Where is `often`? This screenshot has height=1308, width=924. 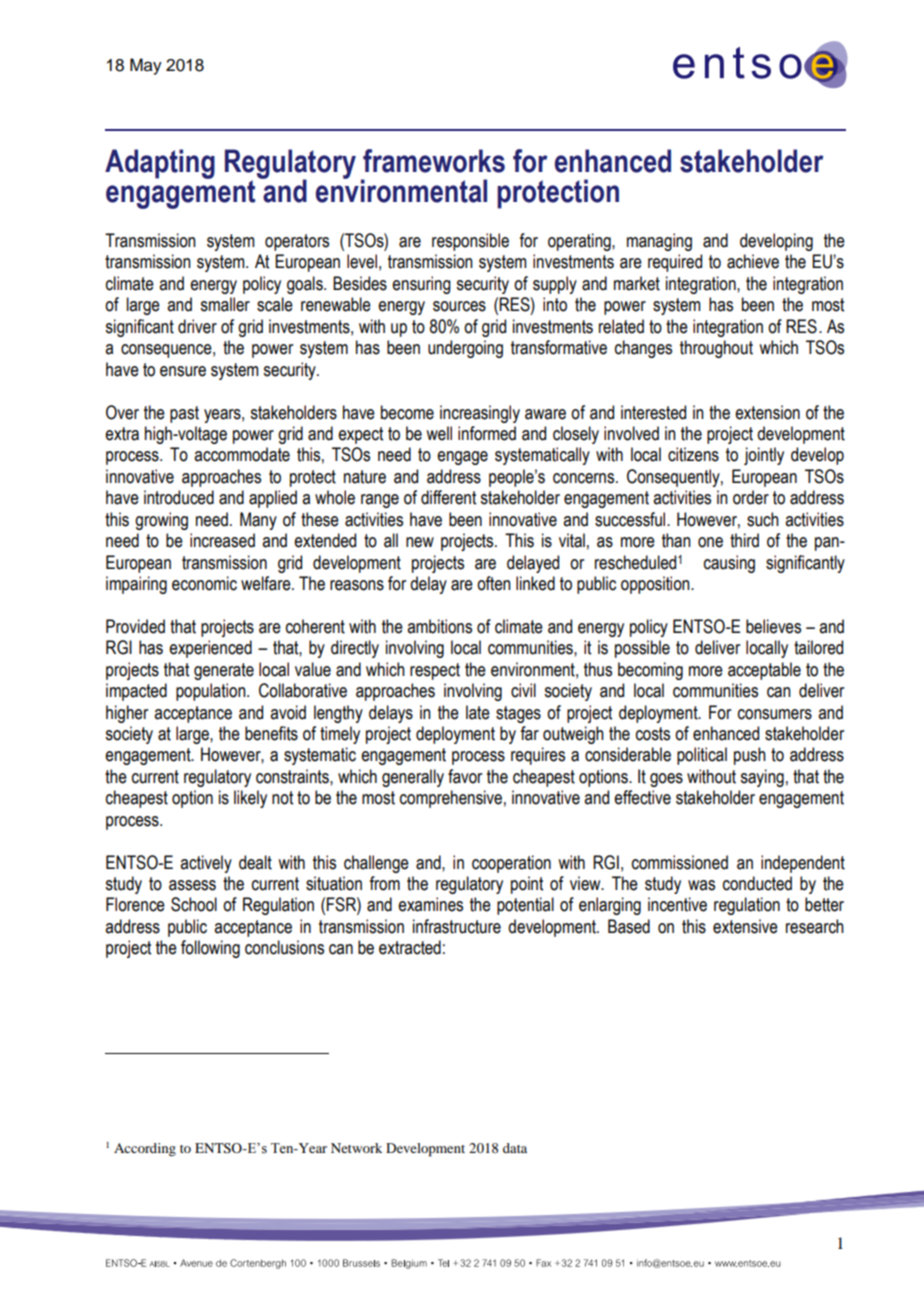
often is located at coordinates (494, 583).
